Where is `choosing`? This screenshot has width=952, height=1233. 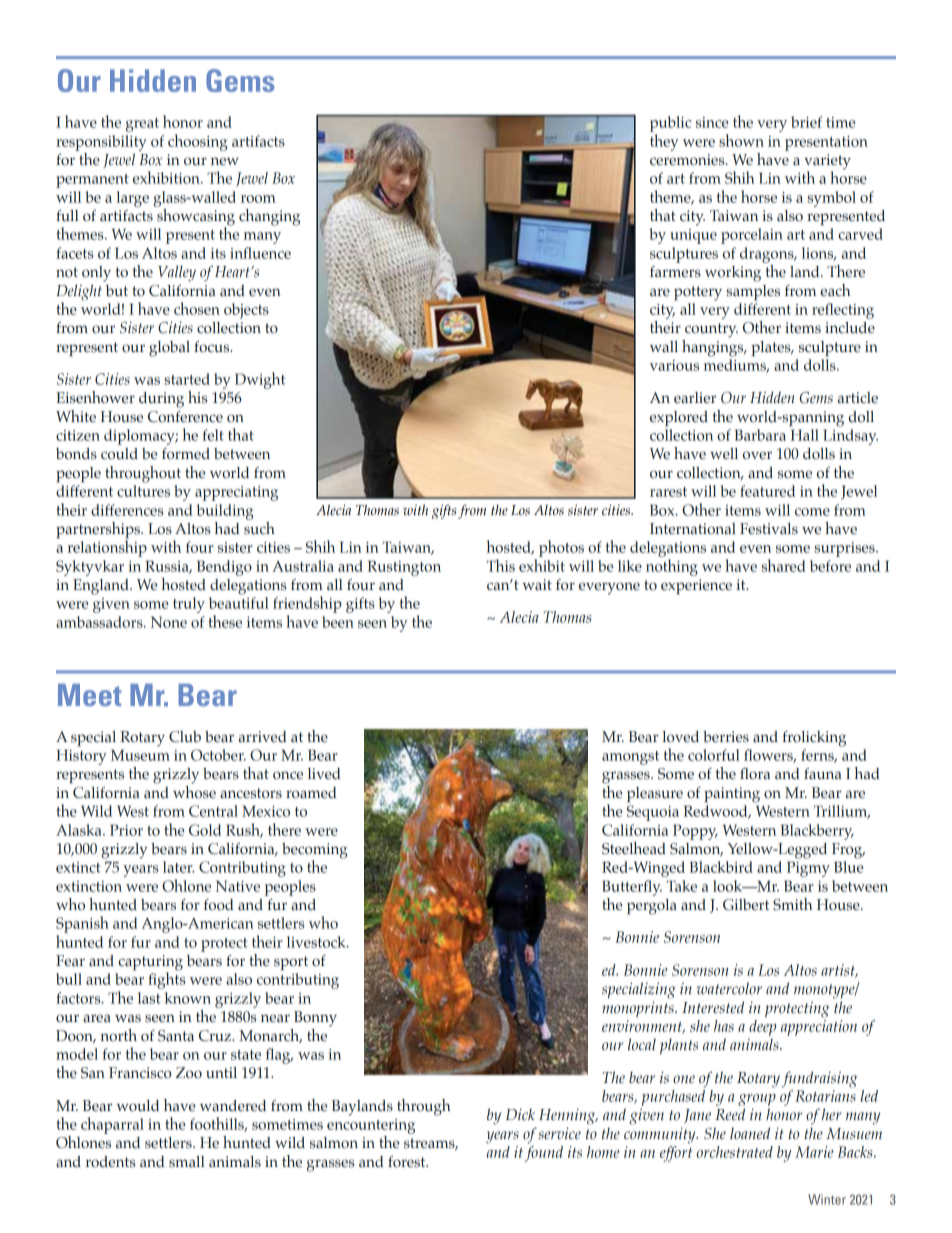
choosing is located at coordinates (197, 142).
